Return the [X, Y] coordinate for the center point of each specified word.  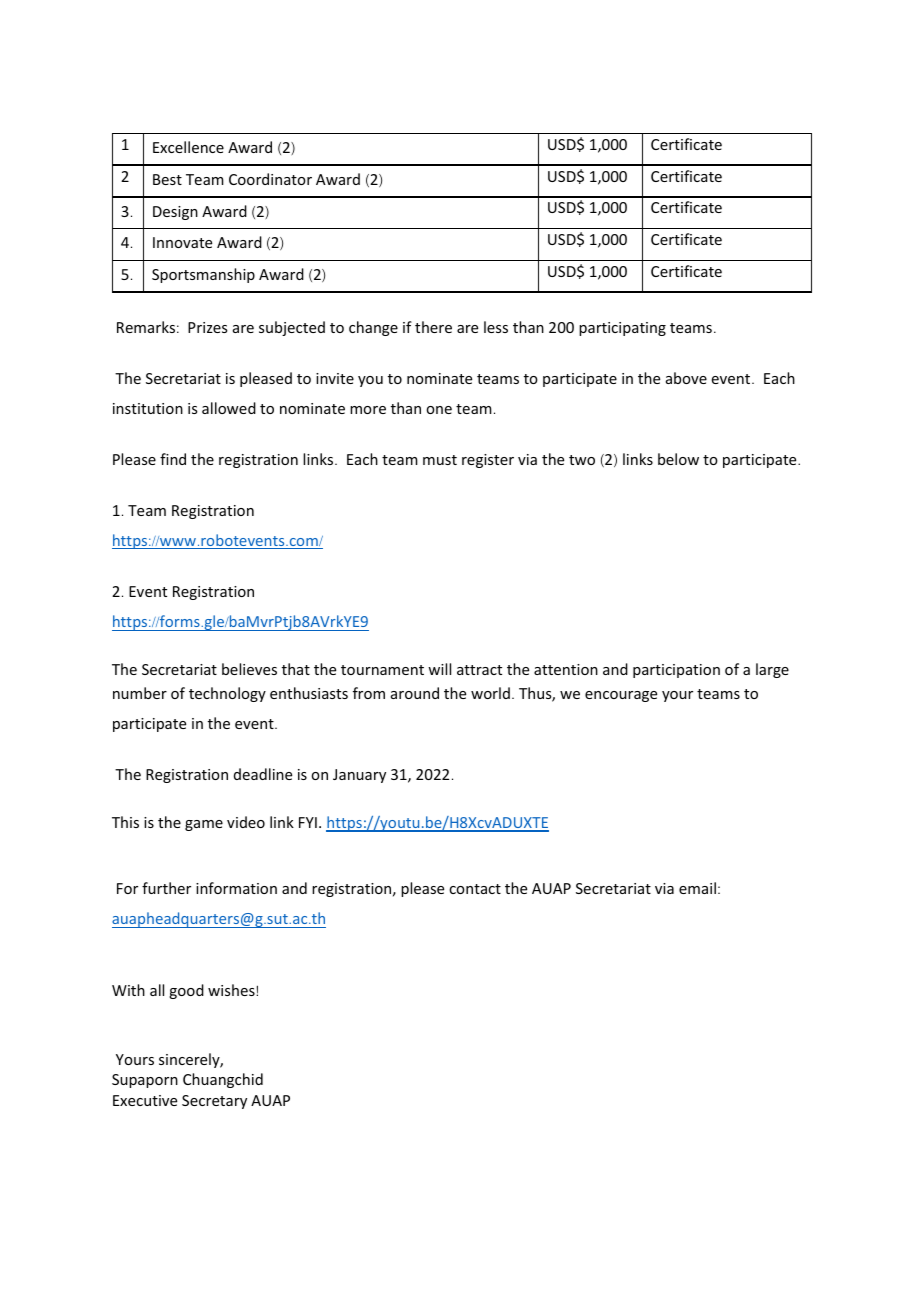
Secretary [214, 1102]
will [439, 669]
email [697, 888]
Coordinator [270, 179]
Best [167, 179]
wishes [232, 990]
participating [622, 329]
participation [676, 671]
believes [249, 669]
